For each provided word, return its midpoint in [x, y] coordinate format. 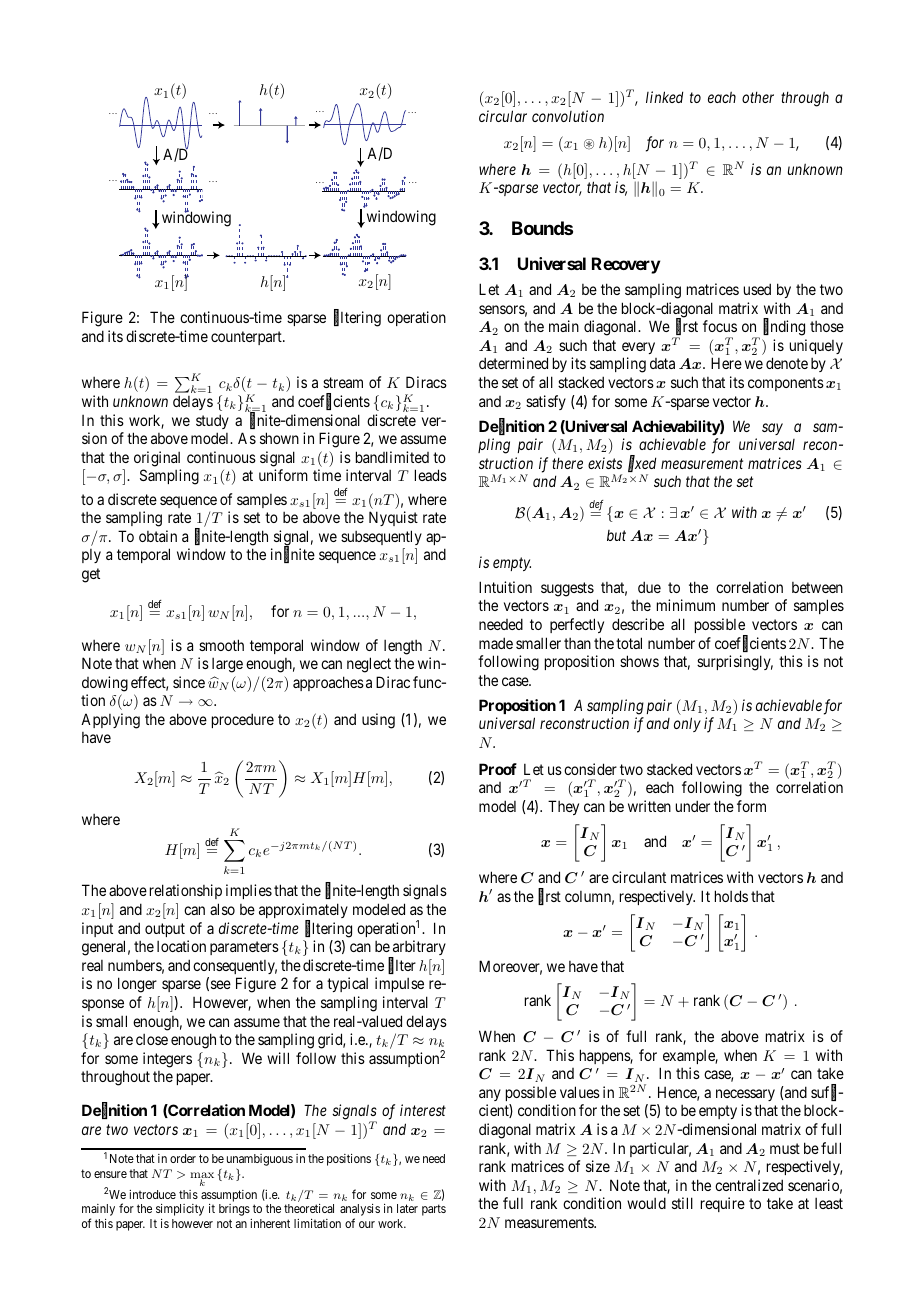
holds [731, 896]
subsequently [381, 537]
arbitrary [418, 949]
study [212, 421]
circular [503, 116]
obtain [158, 536]
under [693, 806]
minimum [686, 605]
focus [720, 326]
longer [137, 985]
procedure [243, 720]
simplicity [180, 1210]
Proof [498, 769]
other [758, 97]
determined [513, 363]
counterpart [247, 338]
